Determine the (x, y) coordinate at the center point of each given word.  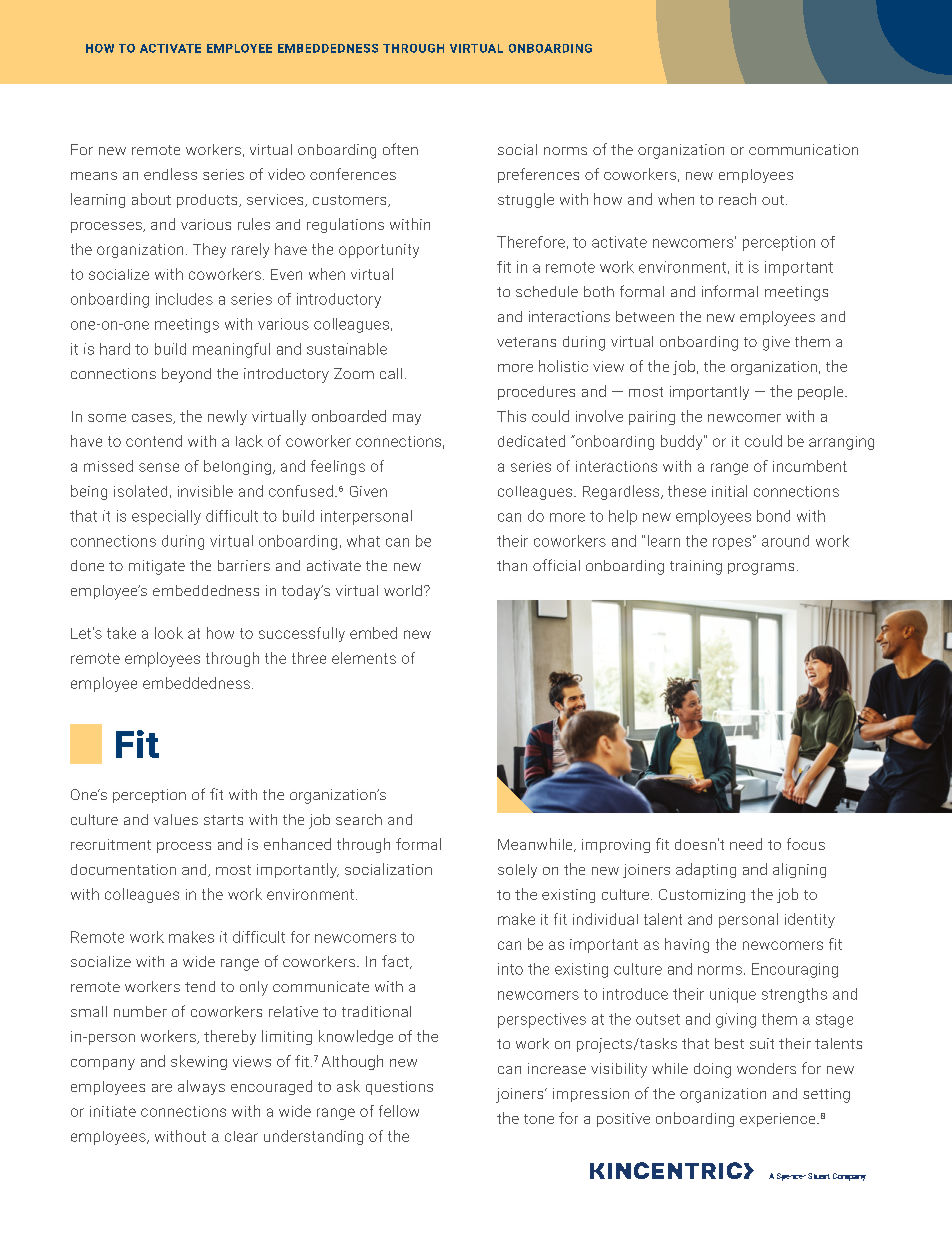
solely (517, 871)
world (403, 590)
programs (761, 569)
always (201, 1087)
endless (170, 174)
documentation (123, 869)
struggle (526, 200)
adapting (706, 870)
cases (153, 419)
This (511, 416)
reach (737, 199)
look (169, 633)
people (822, 393)
